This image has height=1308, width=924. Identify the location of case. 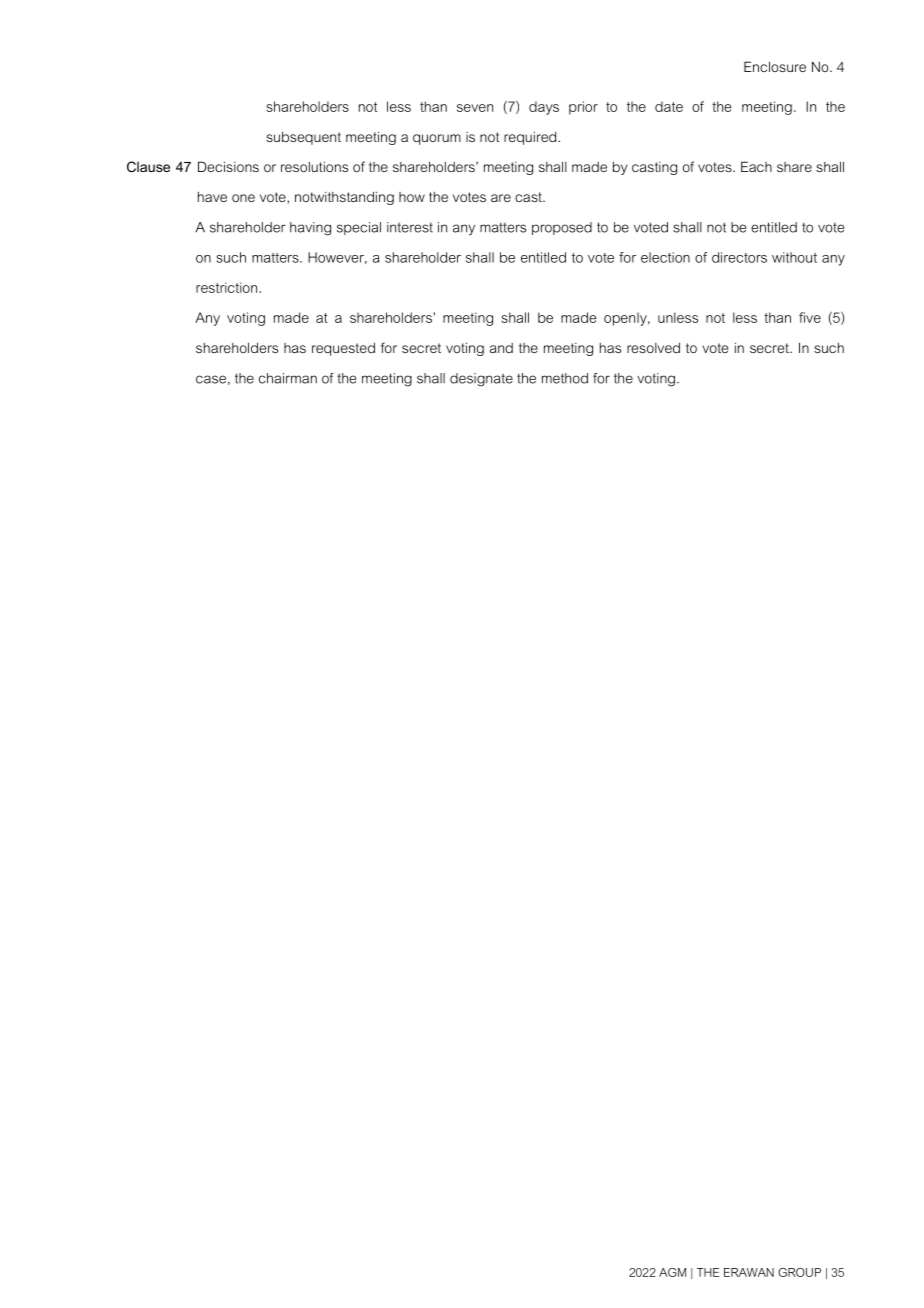
(211, 379).
